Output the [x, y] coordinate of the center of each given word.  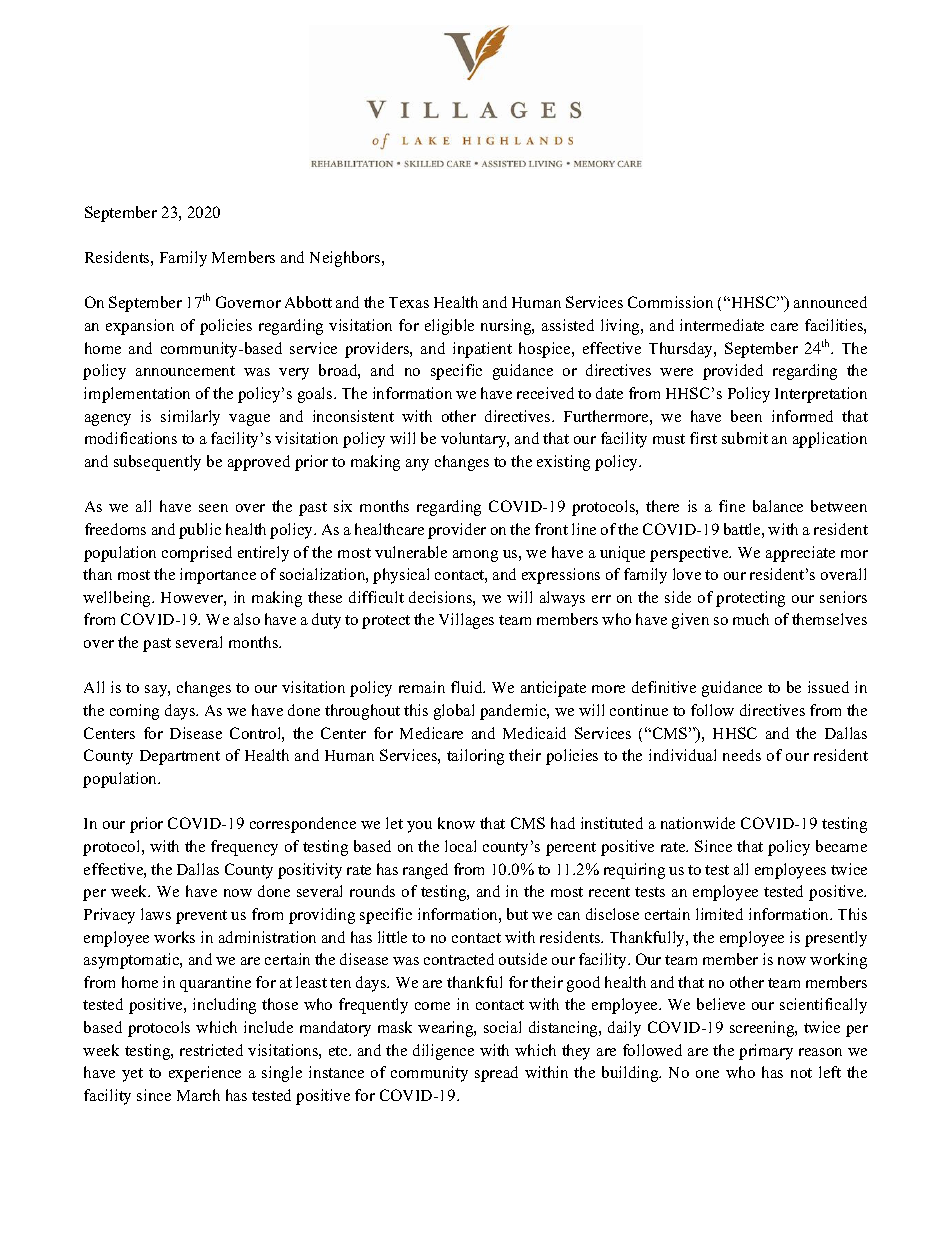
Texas [409, 302]
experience [205, 1074]
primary [766, 1052]
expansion [140, 327]
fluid [468, 687]
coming [134, 712]
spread [496, 1074]
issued [828, 687]
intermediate [722, 325]
